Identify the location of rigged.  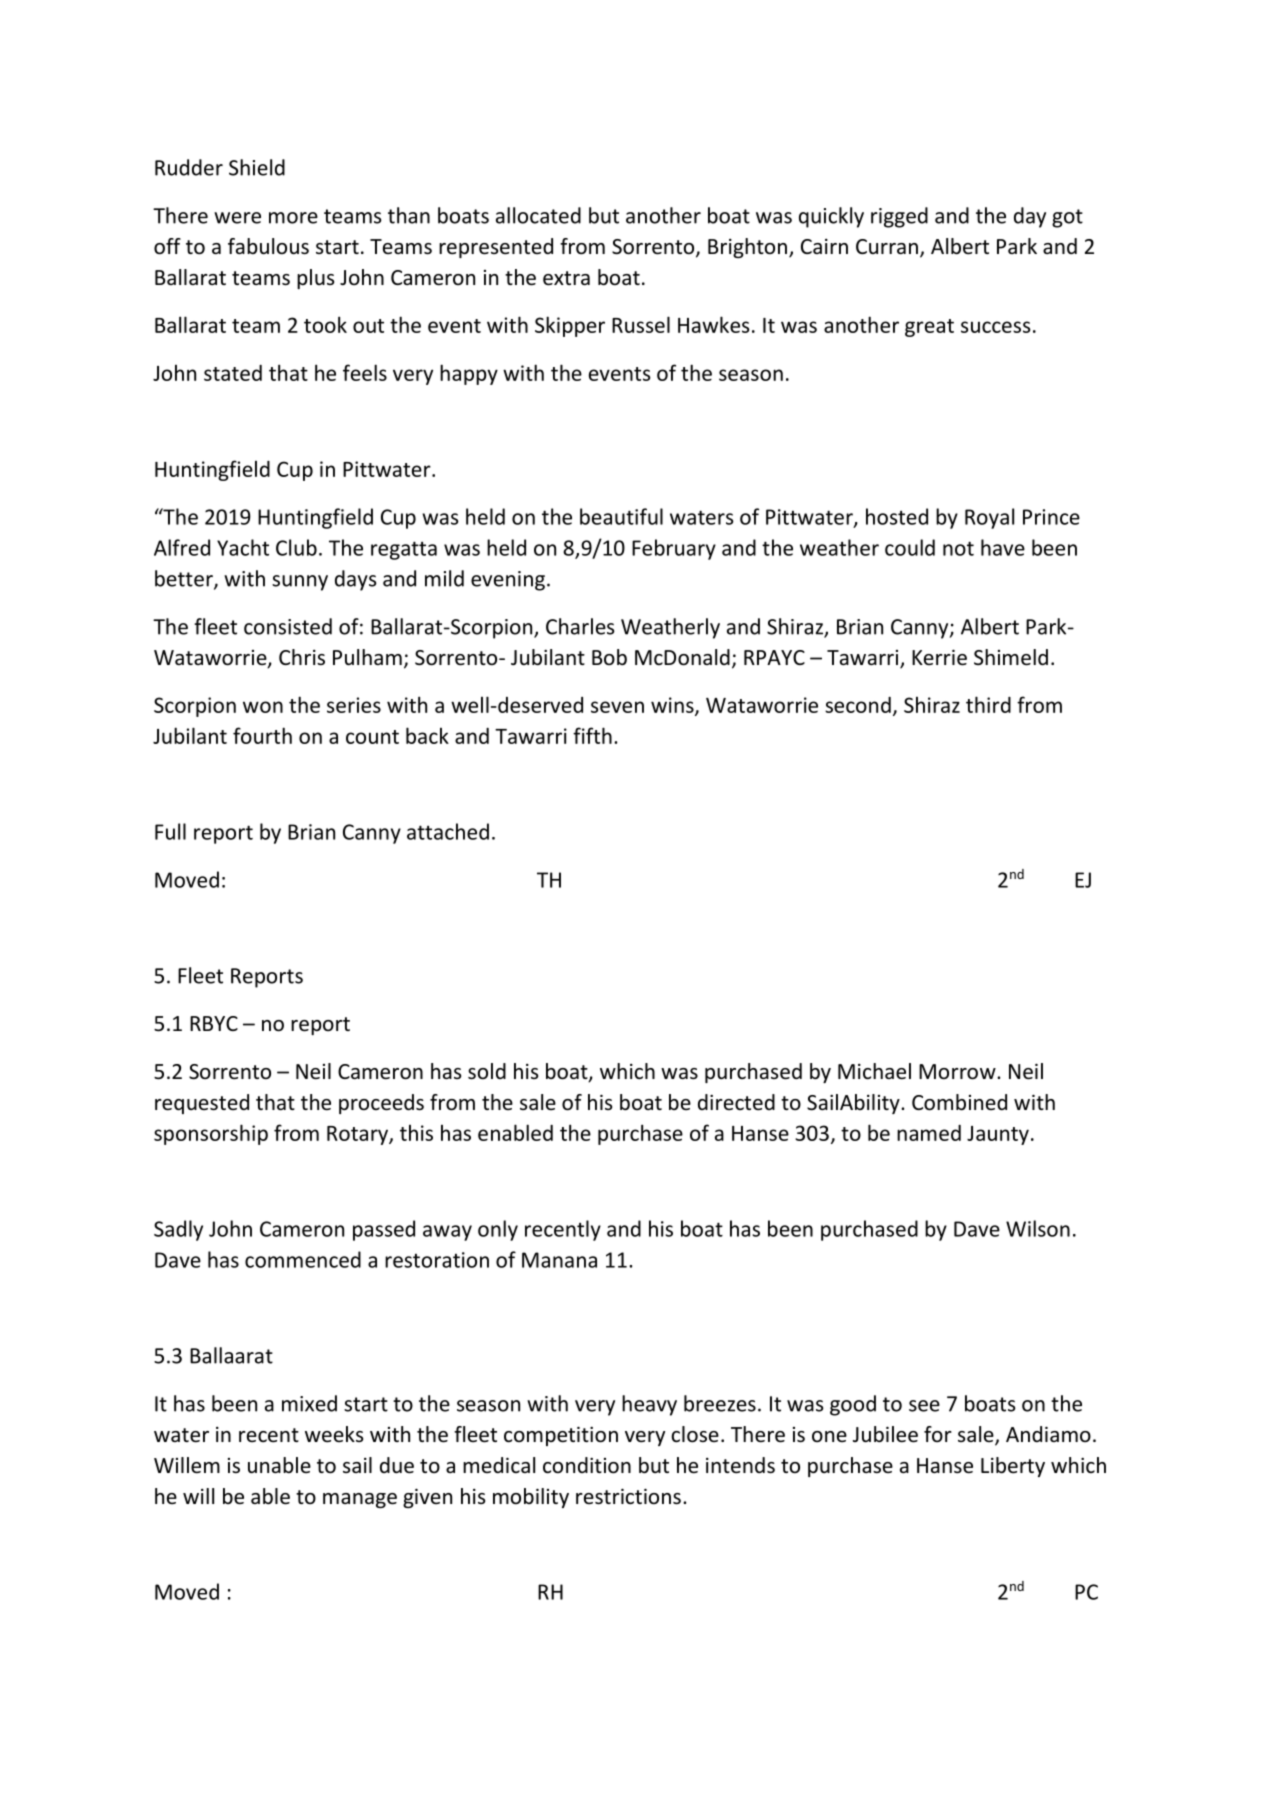
(899, 217).
